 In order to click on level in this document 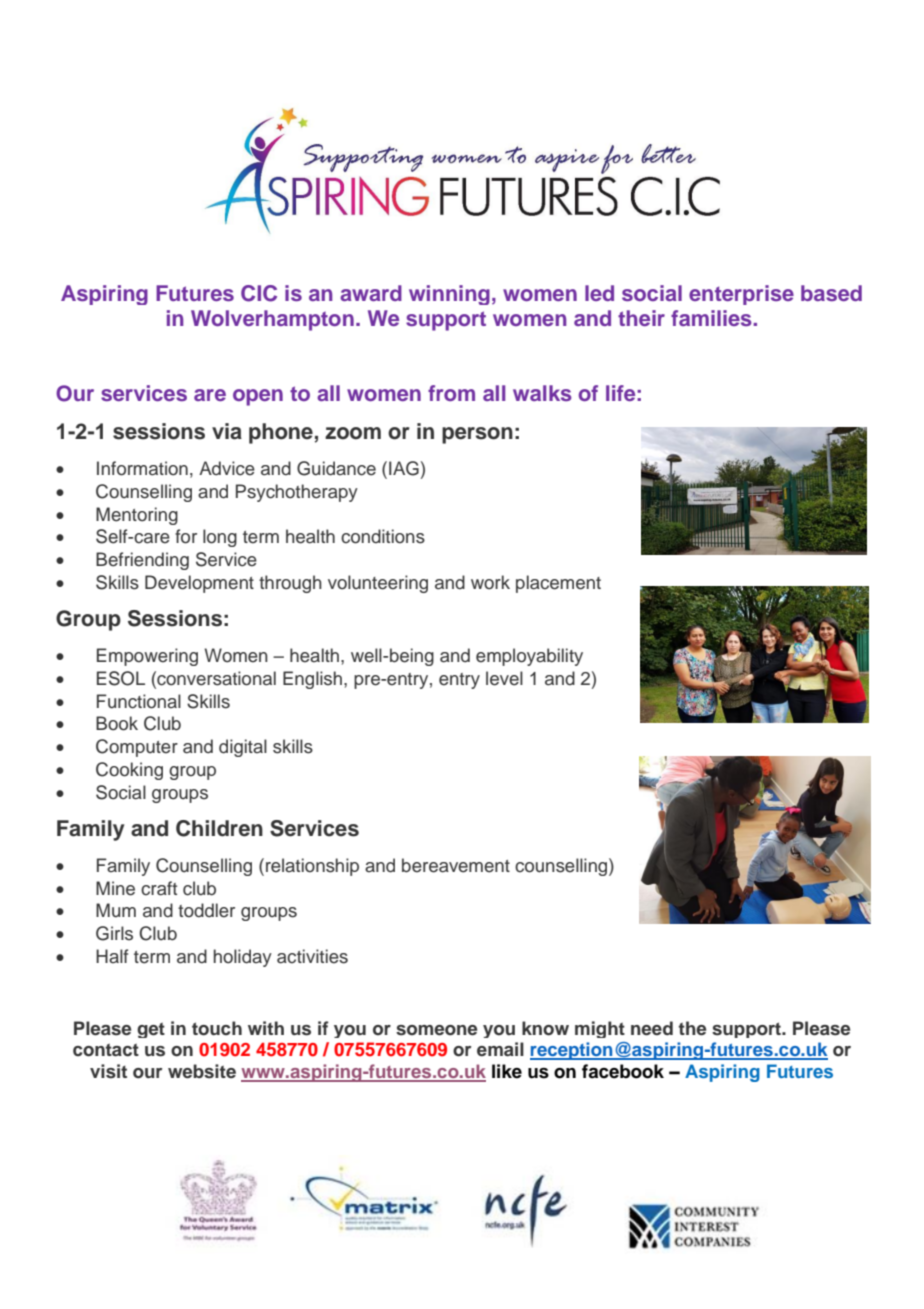, I will do `click(504, 678)`.
